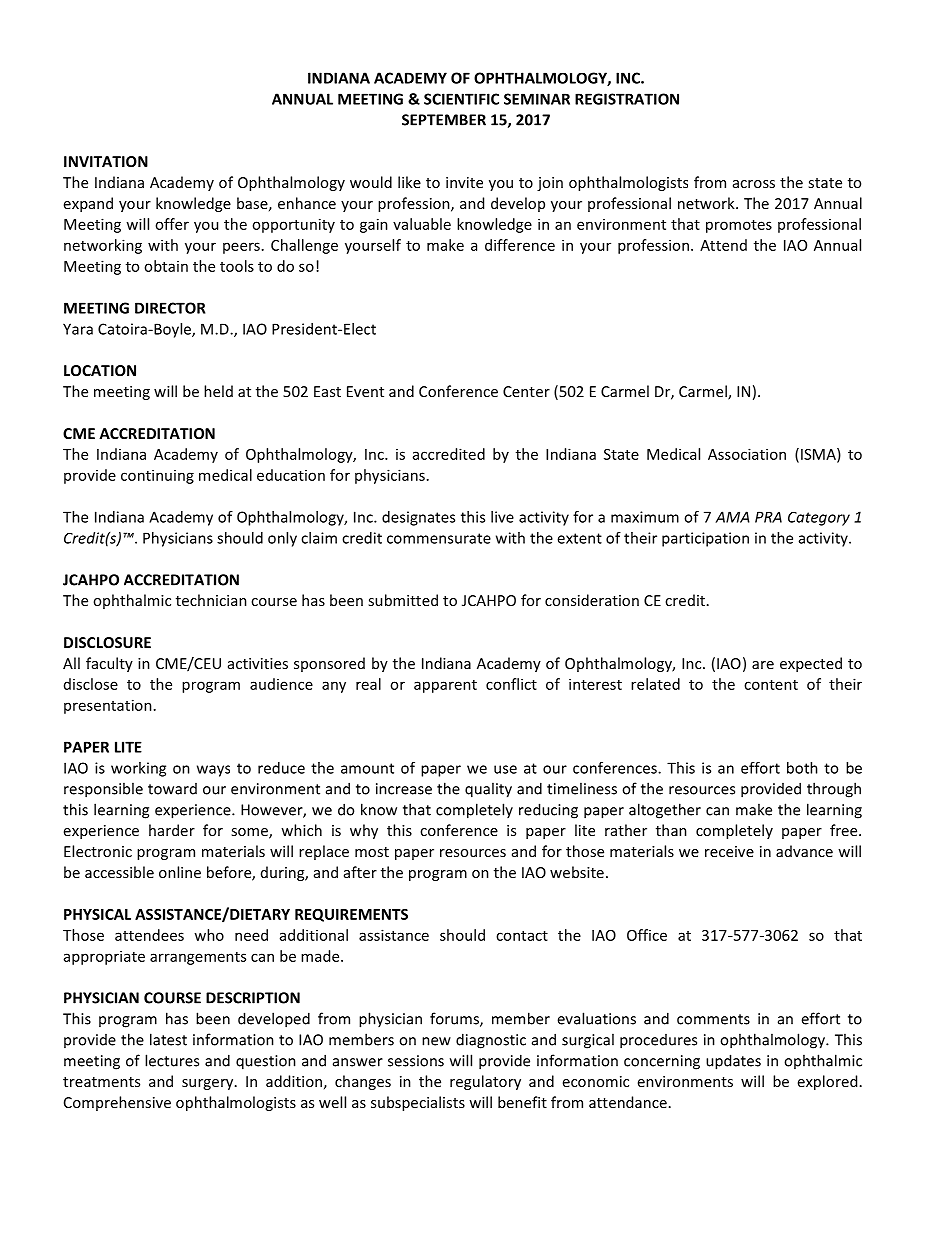  I want to click on promotes, so click(739, 226).
